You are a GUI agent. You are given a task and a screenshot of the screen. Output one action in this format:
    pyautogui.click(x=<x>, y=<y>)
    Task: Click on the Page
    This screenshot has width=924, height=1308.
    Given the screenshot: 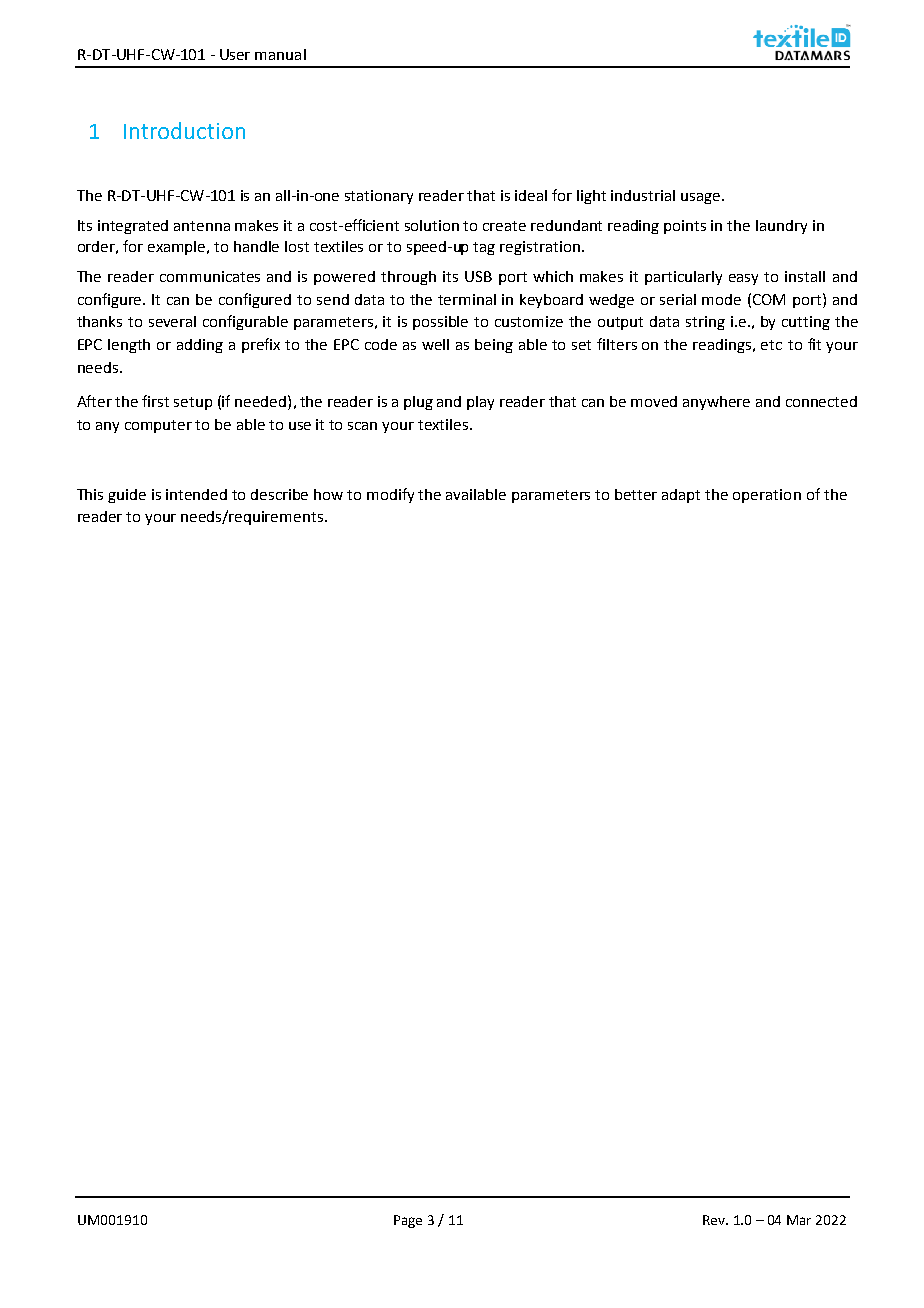 What is the action you would take?
    pyautogui.click(x=408, y=1221)
